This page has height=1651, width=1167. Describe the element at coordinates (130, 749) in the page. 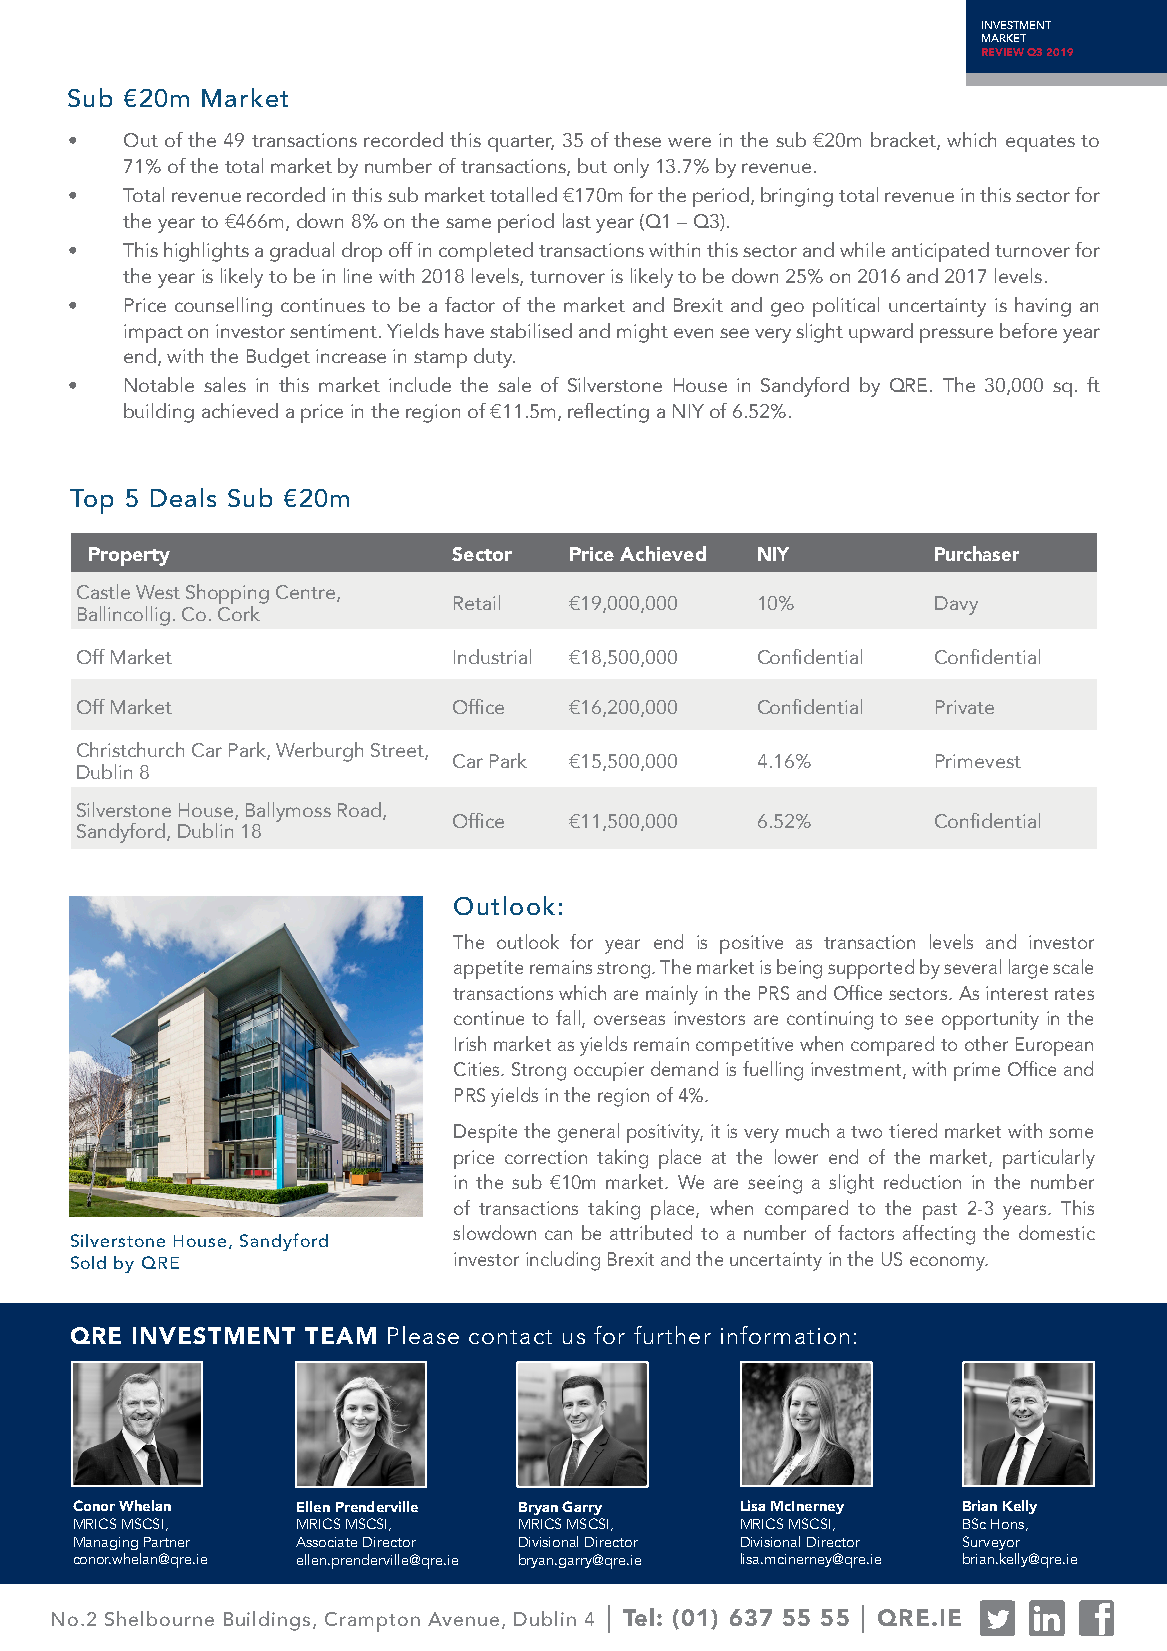

I see `Christchurch` at that location.
